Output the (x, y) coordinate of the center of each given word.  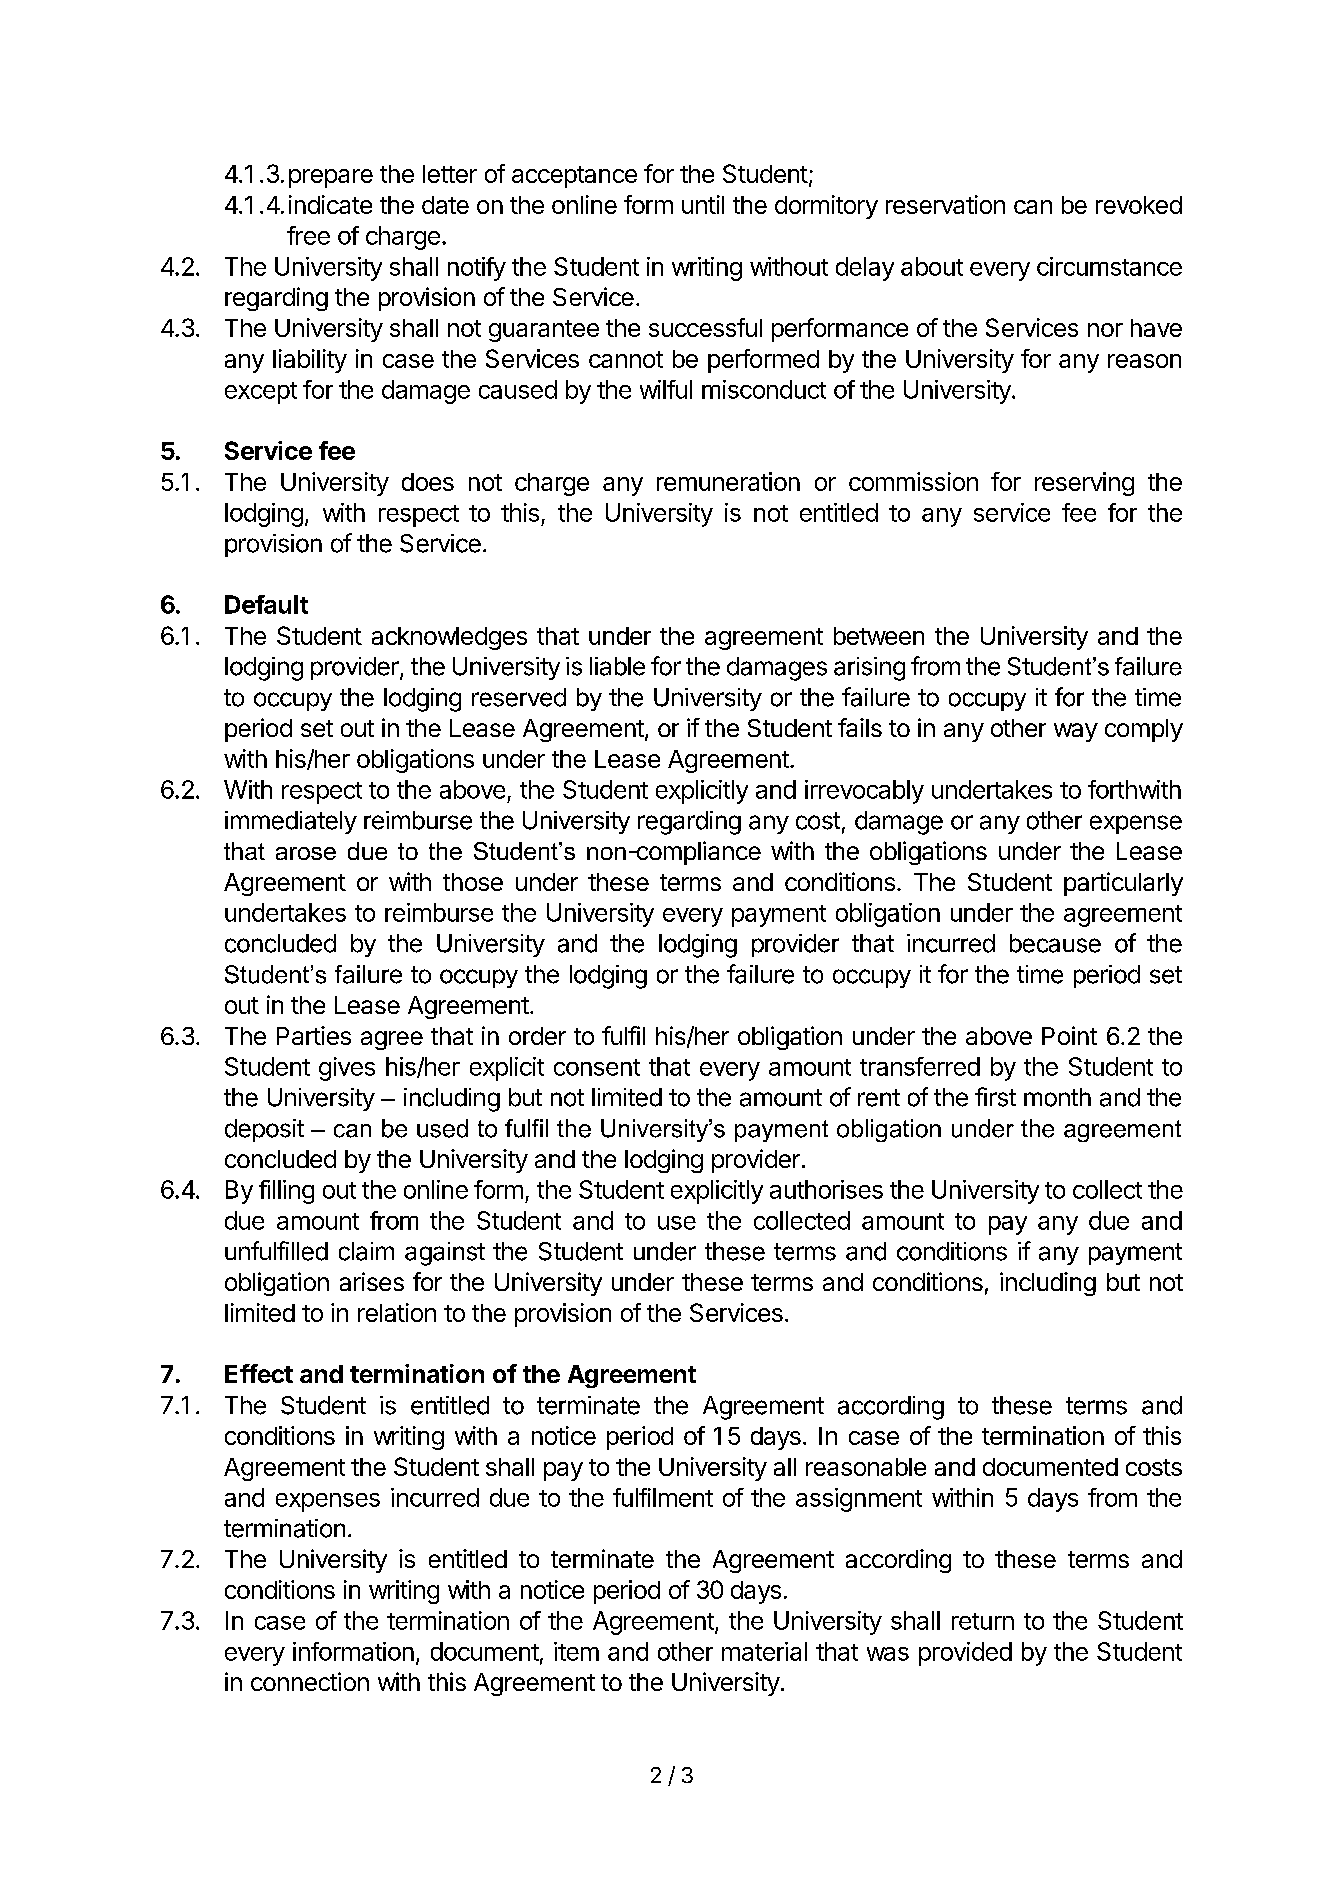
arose (306, 853)
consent (597, 1067)
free (308, 235)
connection (310, 1681)
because (1055, 943)
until (703, 204)
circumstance (1109, 266)
